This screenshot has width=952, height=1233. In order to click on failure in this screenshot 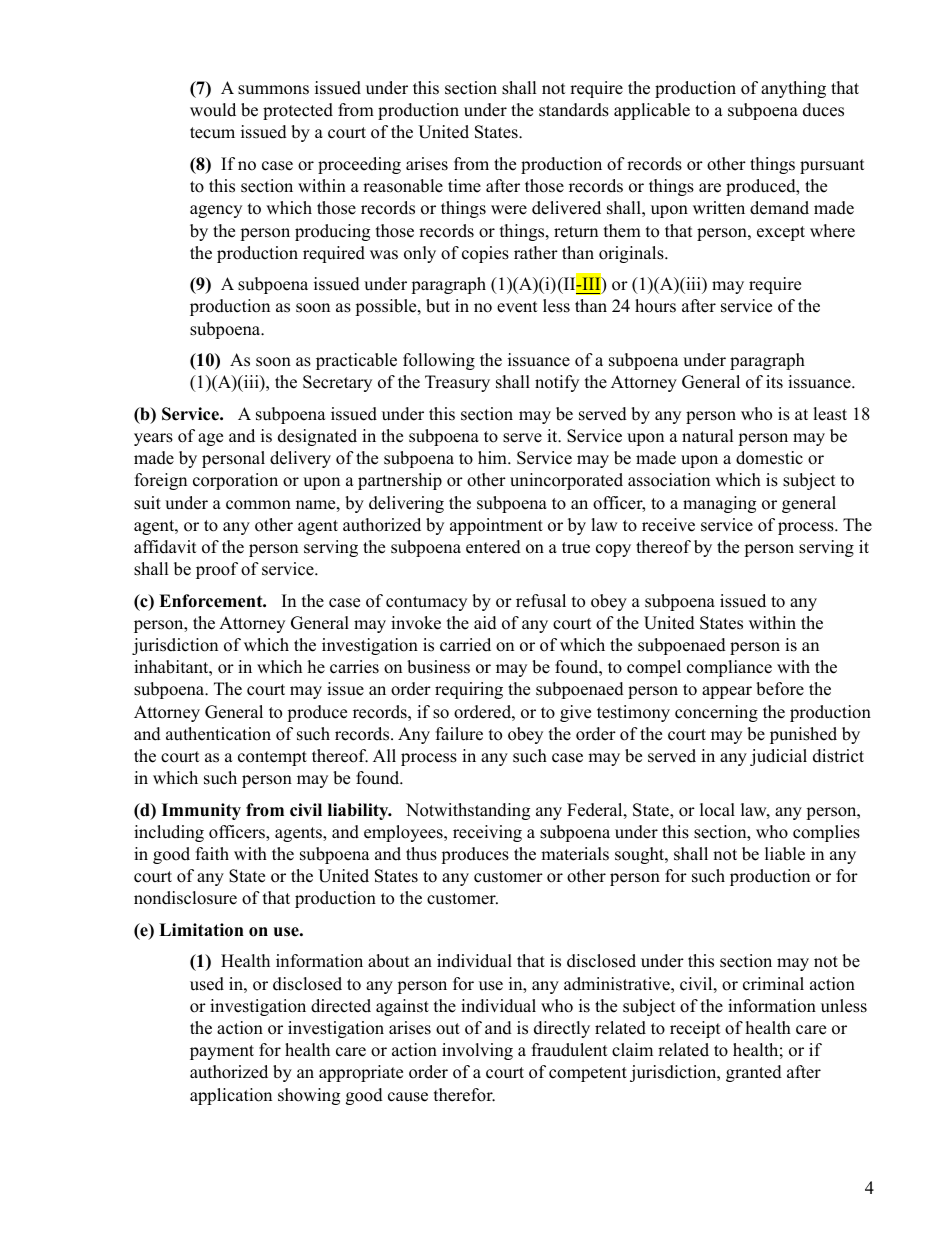, I will do `click(459, 734)`.
